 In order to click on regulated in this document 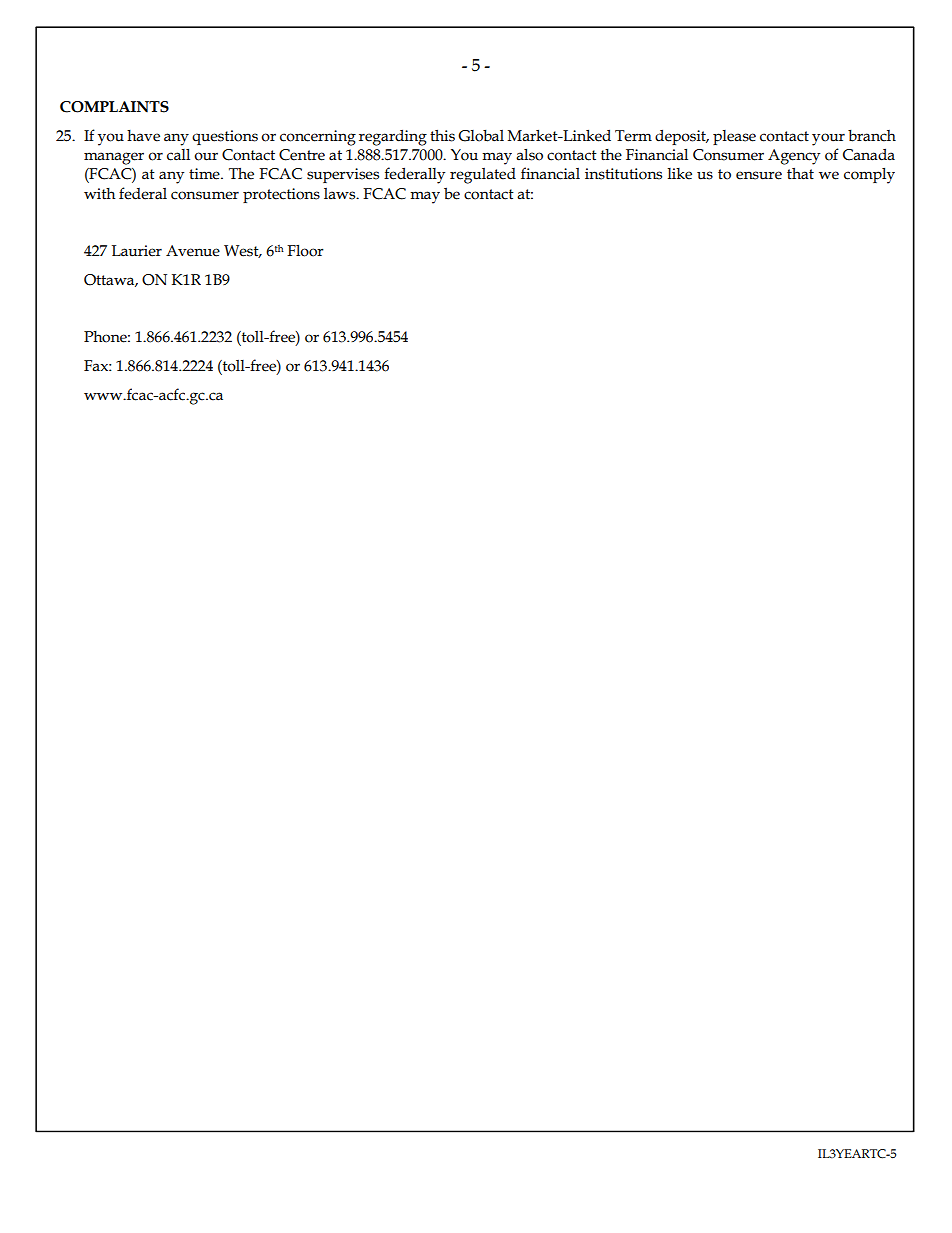, I will do `click(483, 176)`.
